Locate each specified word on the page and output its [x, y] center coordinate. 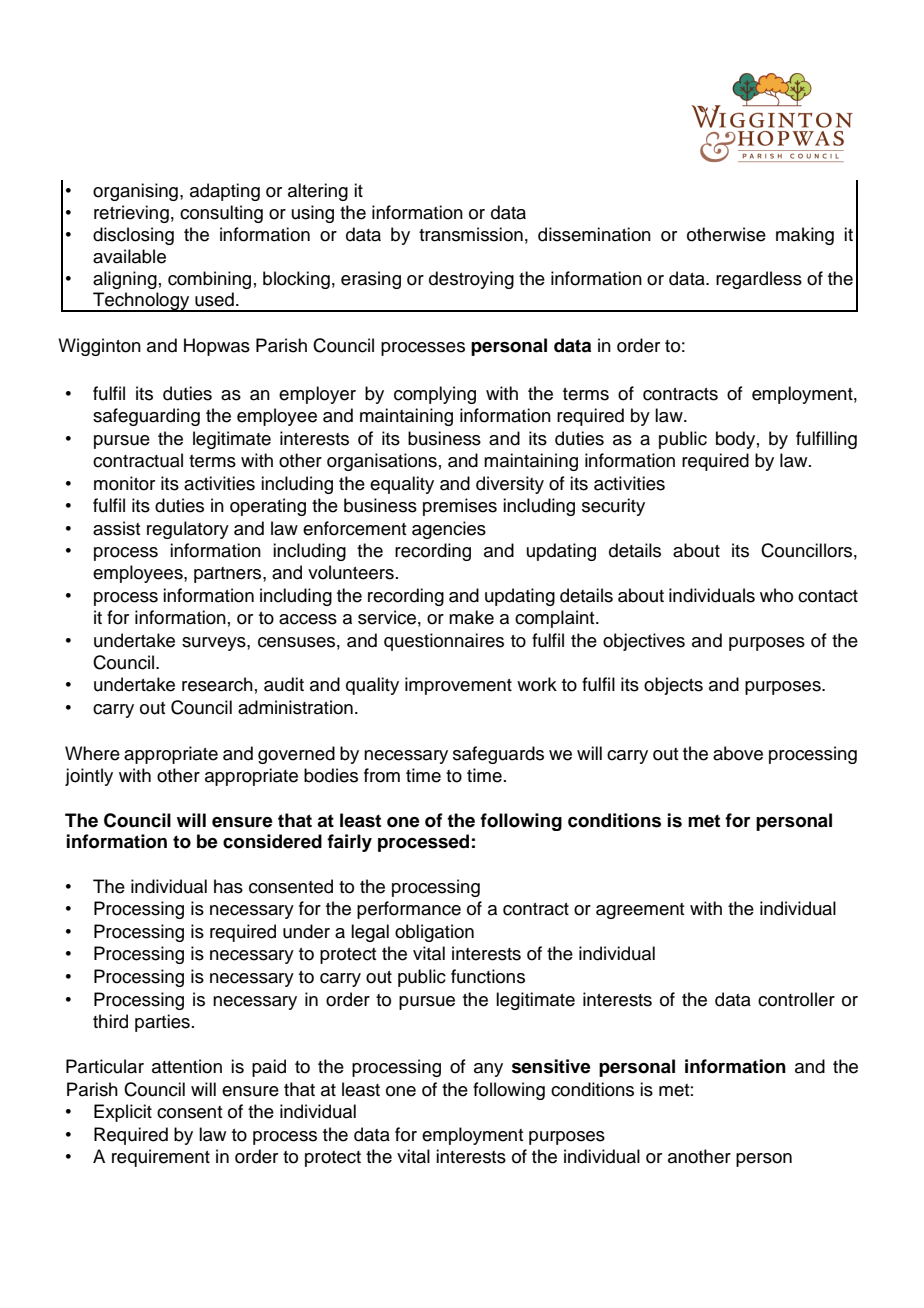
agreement [640, 911]
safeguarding [146, 417]
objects [673, 686]
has [228, 886]
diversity [510, 485]
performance [409, 910]
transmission [471, 234]
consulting [221, 214]
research [217, 684]
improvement [458, 686]
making [805, 236]
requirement [161, 1158]
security [613, 507]
